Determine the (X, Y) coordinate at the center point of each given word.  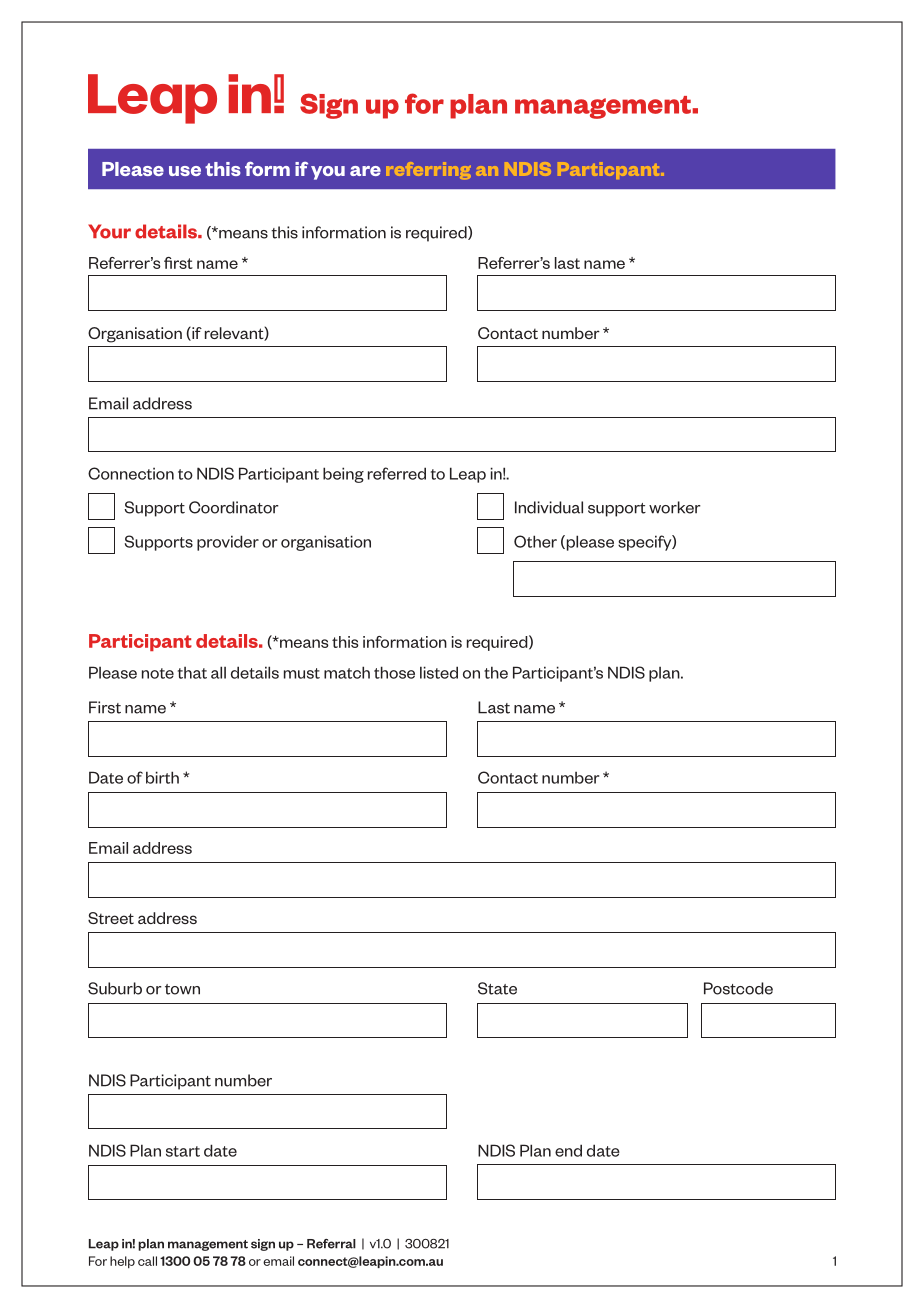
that (192, 673)
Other (535, 541)
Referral (331, 1244)
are (365, 171)
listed (439, 672)
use (185, 171)
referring (428, 170)
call (147, 1261)
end (568, 1150)
